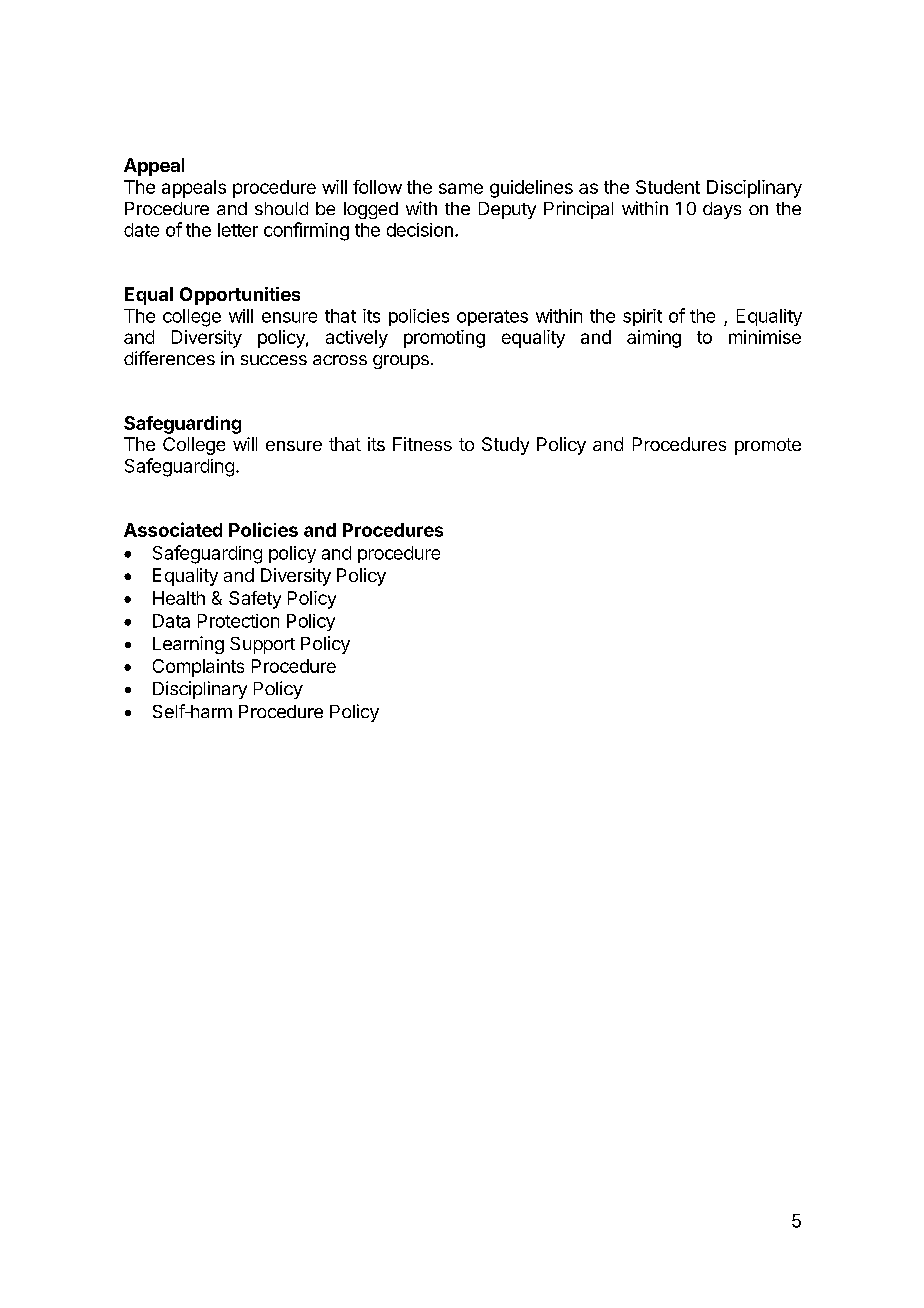 Image resolution: width=924 pixels, height=1308 pixels. Describe the element at coordinates (238, 621) in the image. I see `Protection` at that location.
